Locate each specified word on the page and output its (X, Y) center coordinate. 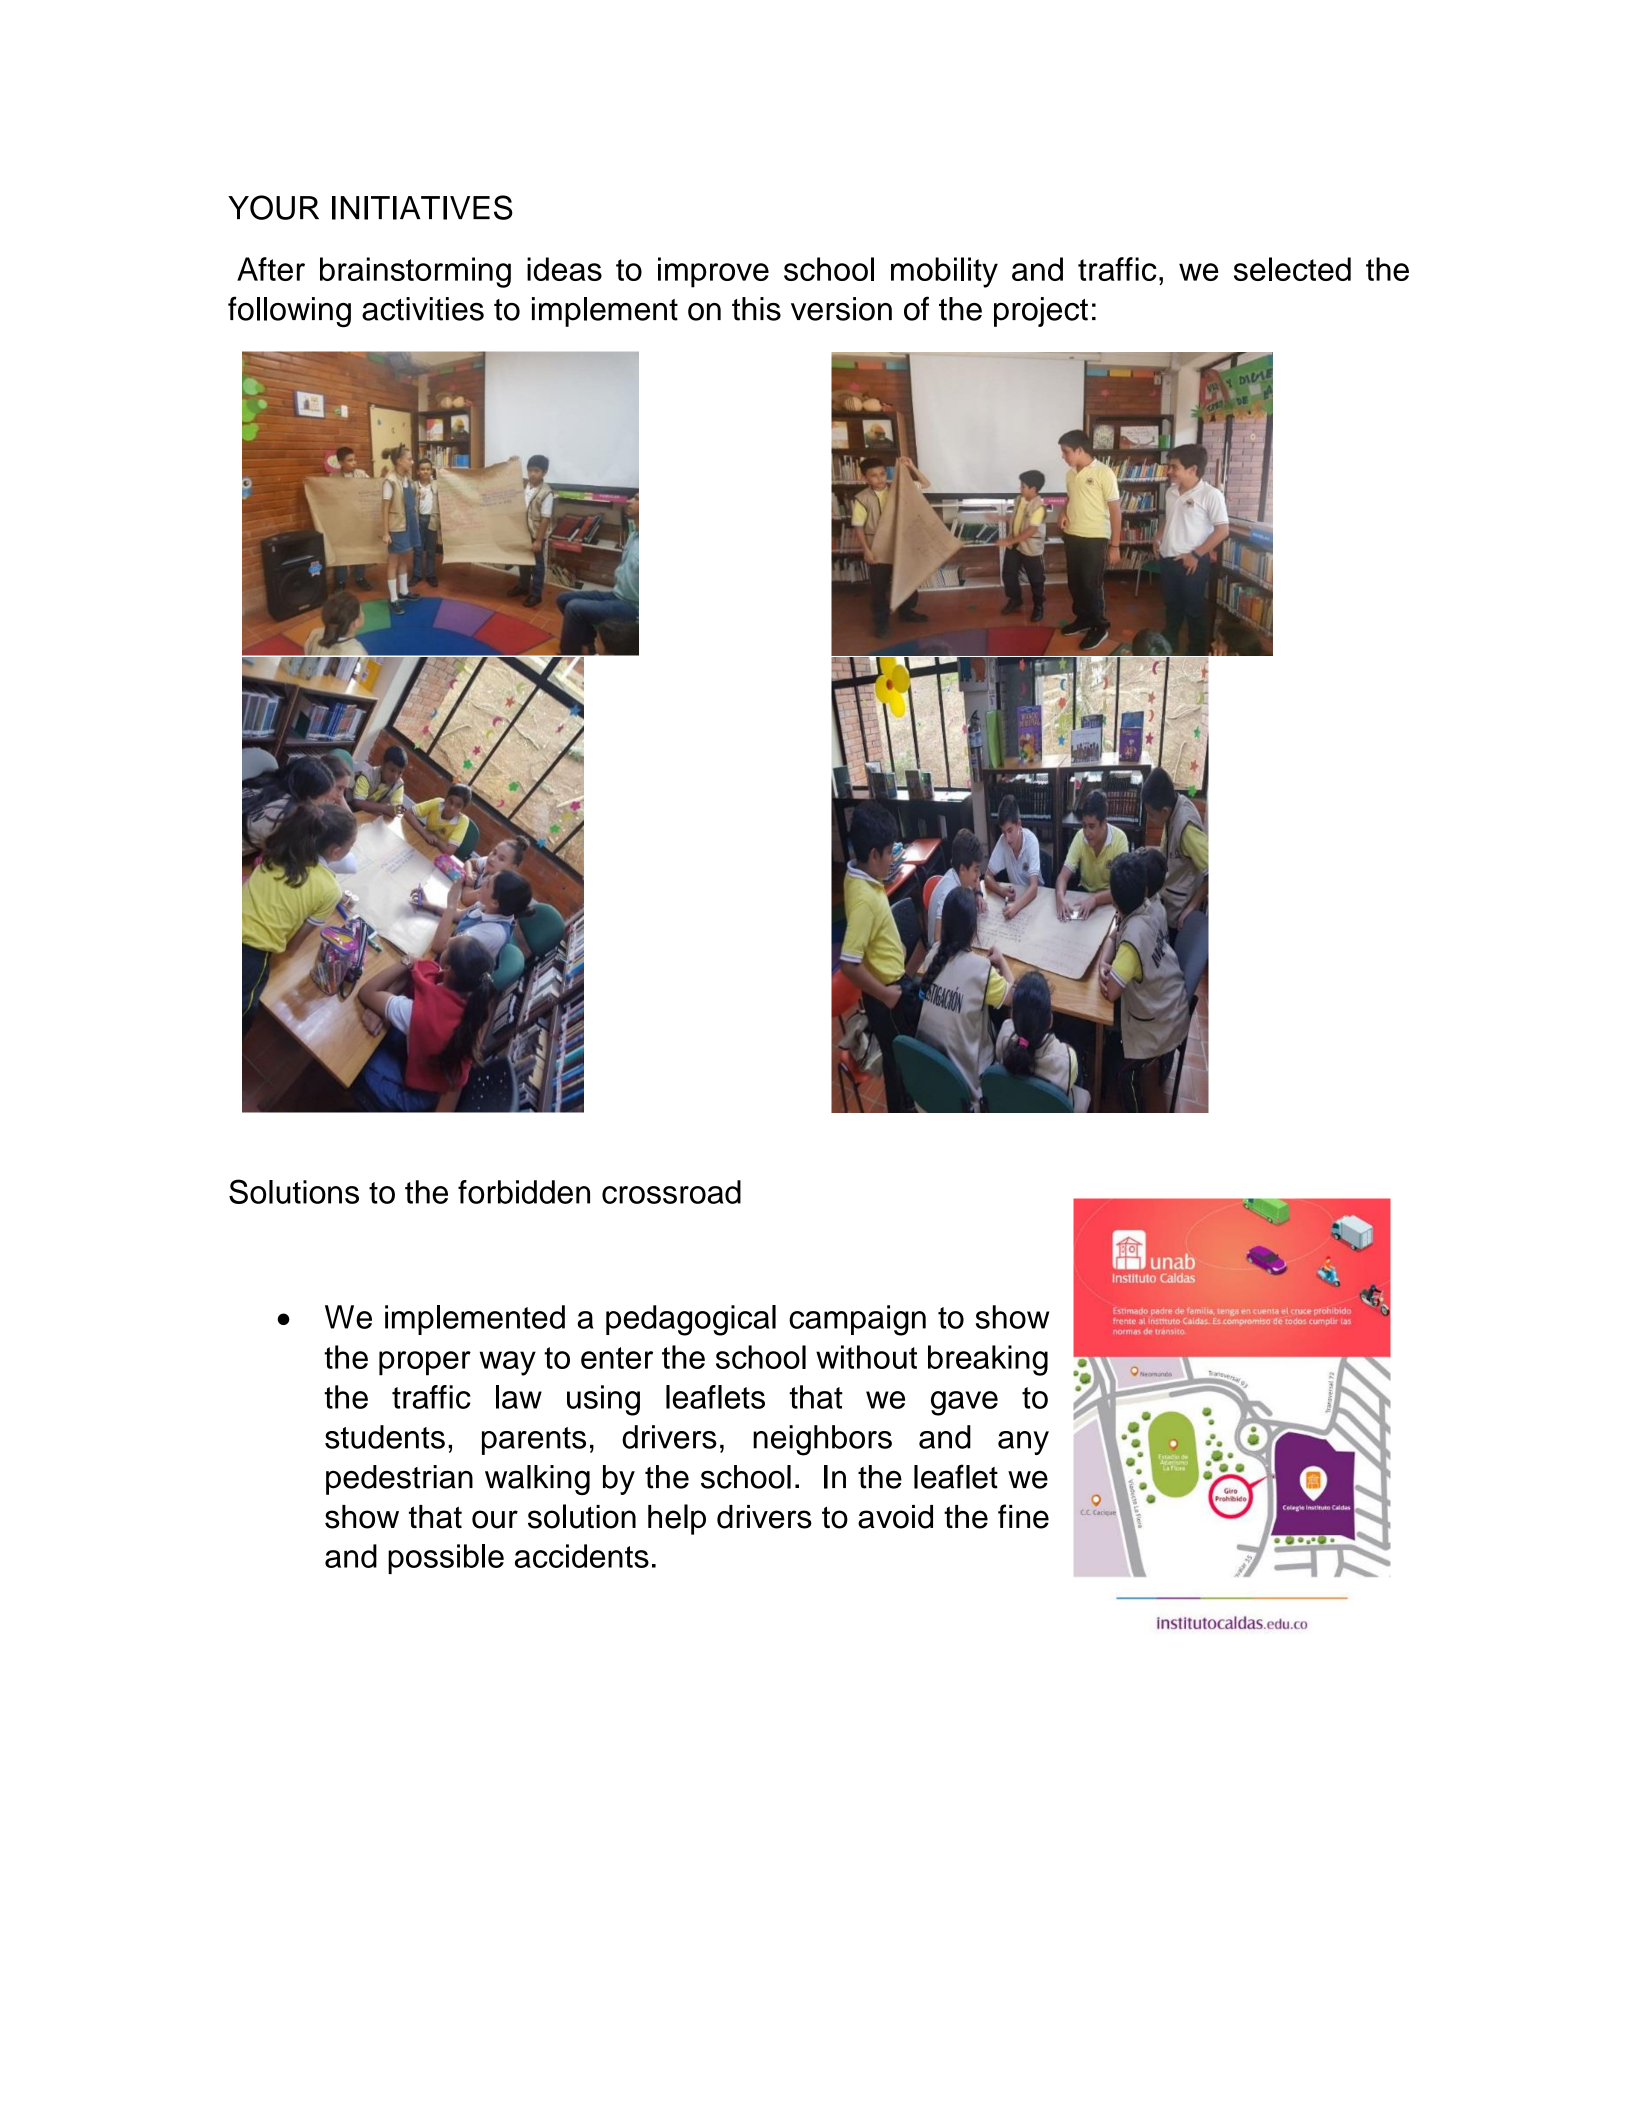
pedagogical (691, 1320)
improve (713, 272)
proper (425, 1363)
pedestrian (399, 1480)
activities (423, 309)
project (1041, 312)
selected (1292, 269)
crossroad (671, 1192)
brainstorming (415, 272)
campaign (857, 1320)
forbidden (524, 1192)
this (756, 309)
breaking (988, 1360)
